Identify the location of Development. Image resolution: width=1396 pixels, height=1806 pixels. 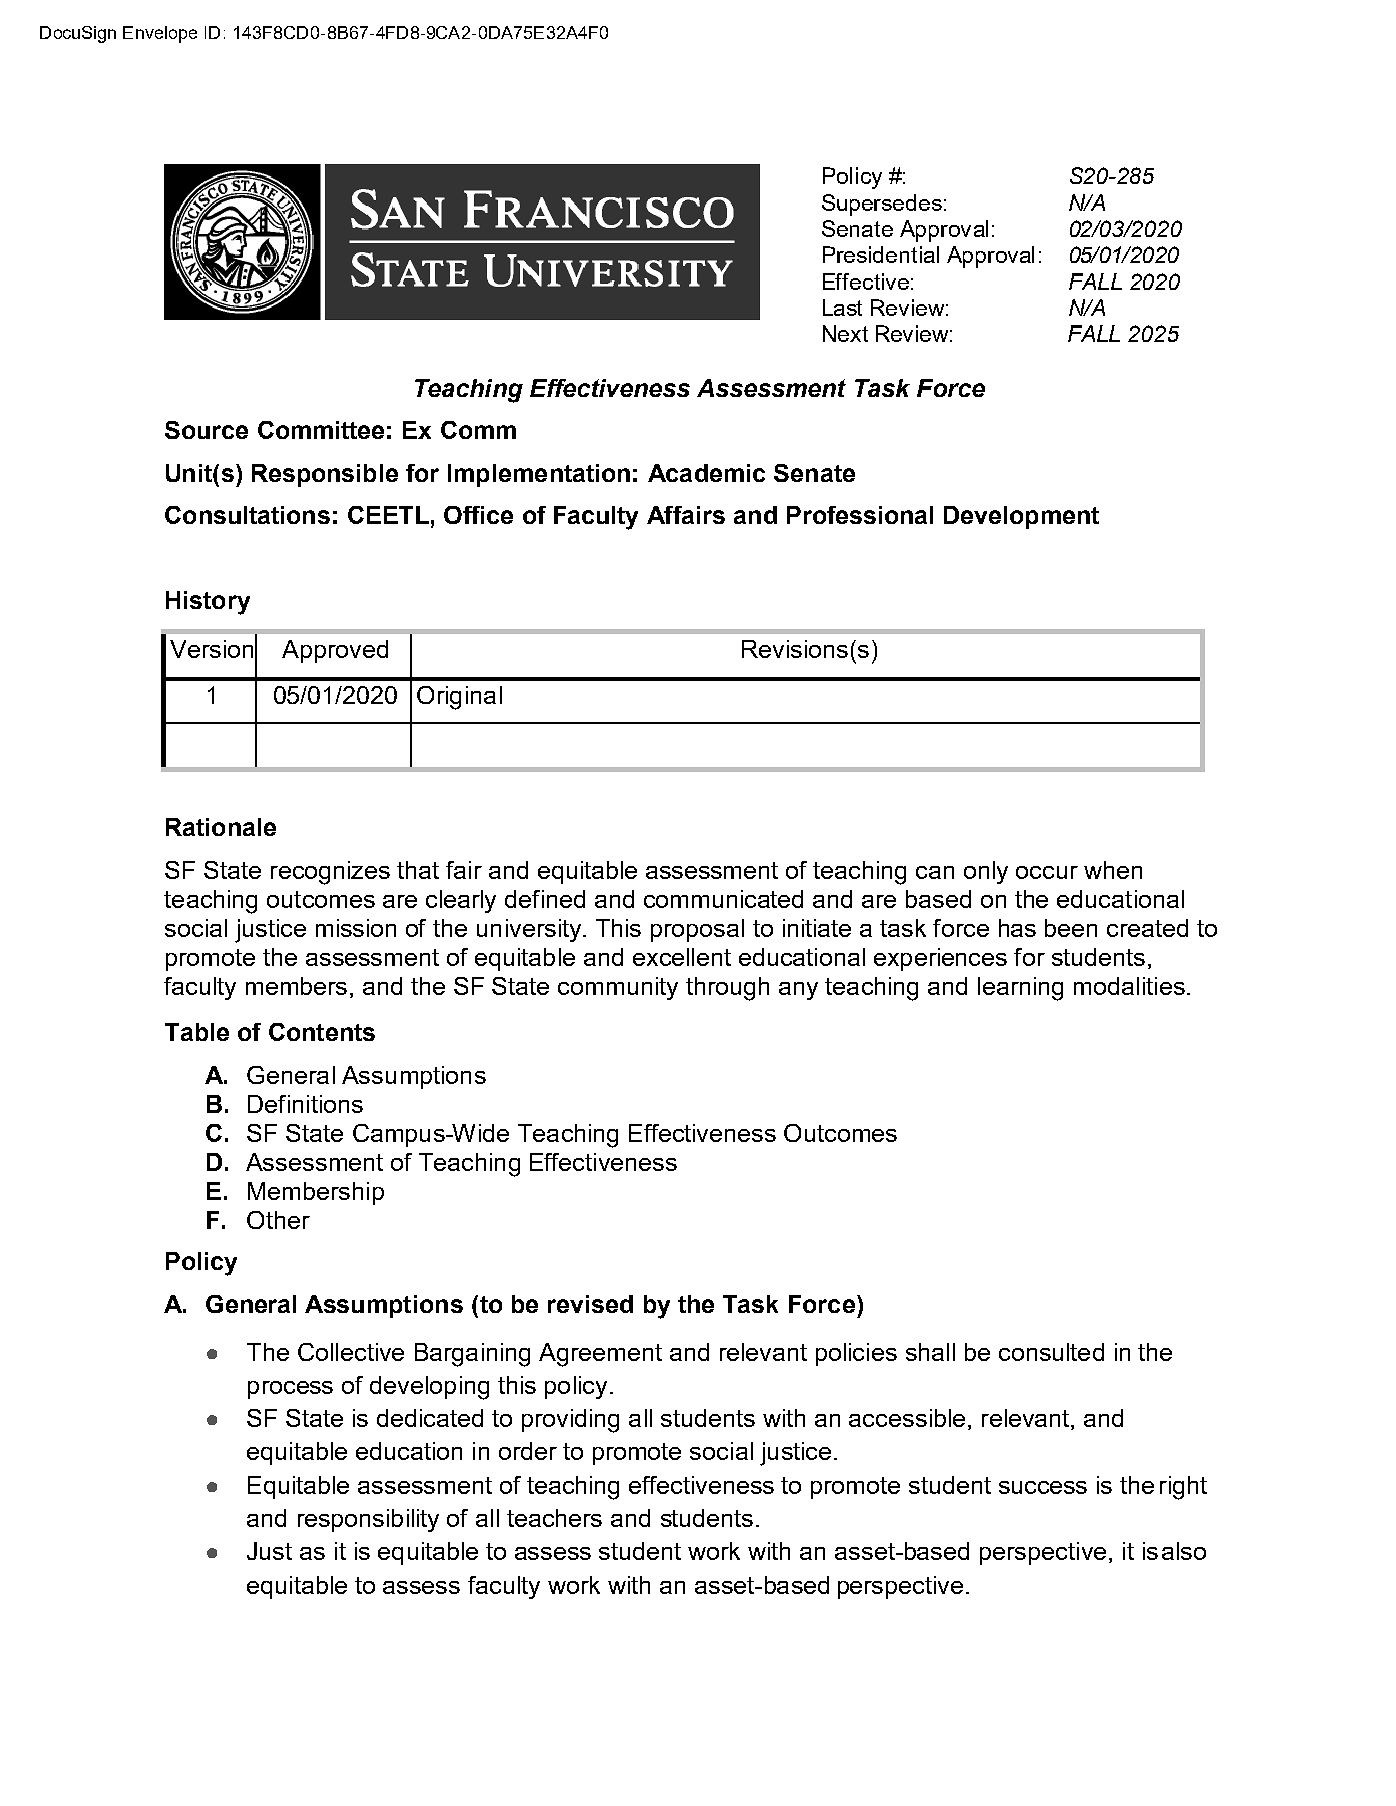
(1021, 517).
